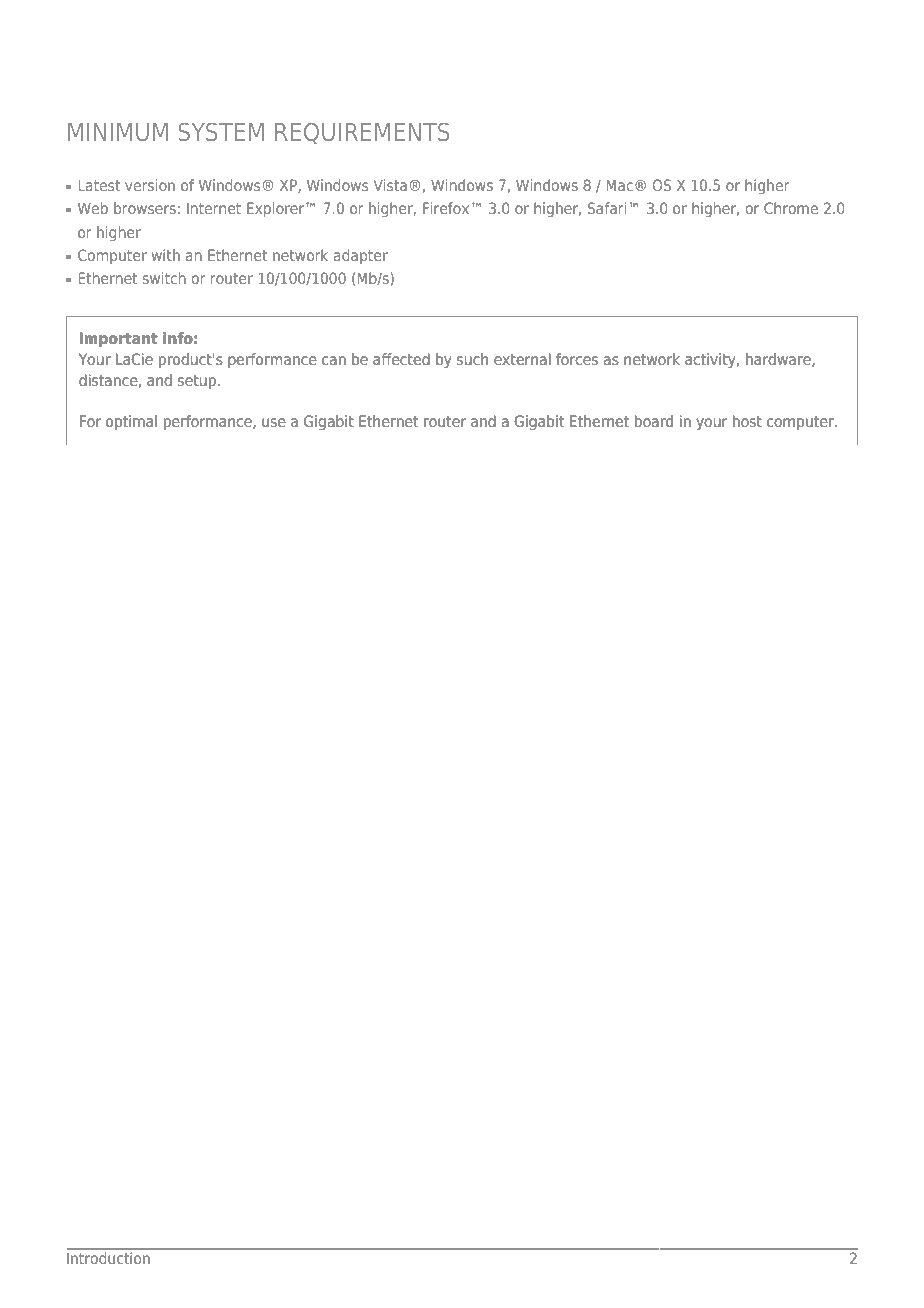 The height and width of the document is (1308, 924). Describe the element at coordinates (119, 339) in the document. I see `Important` at that location.
